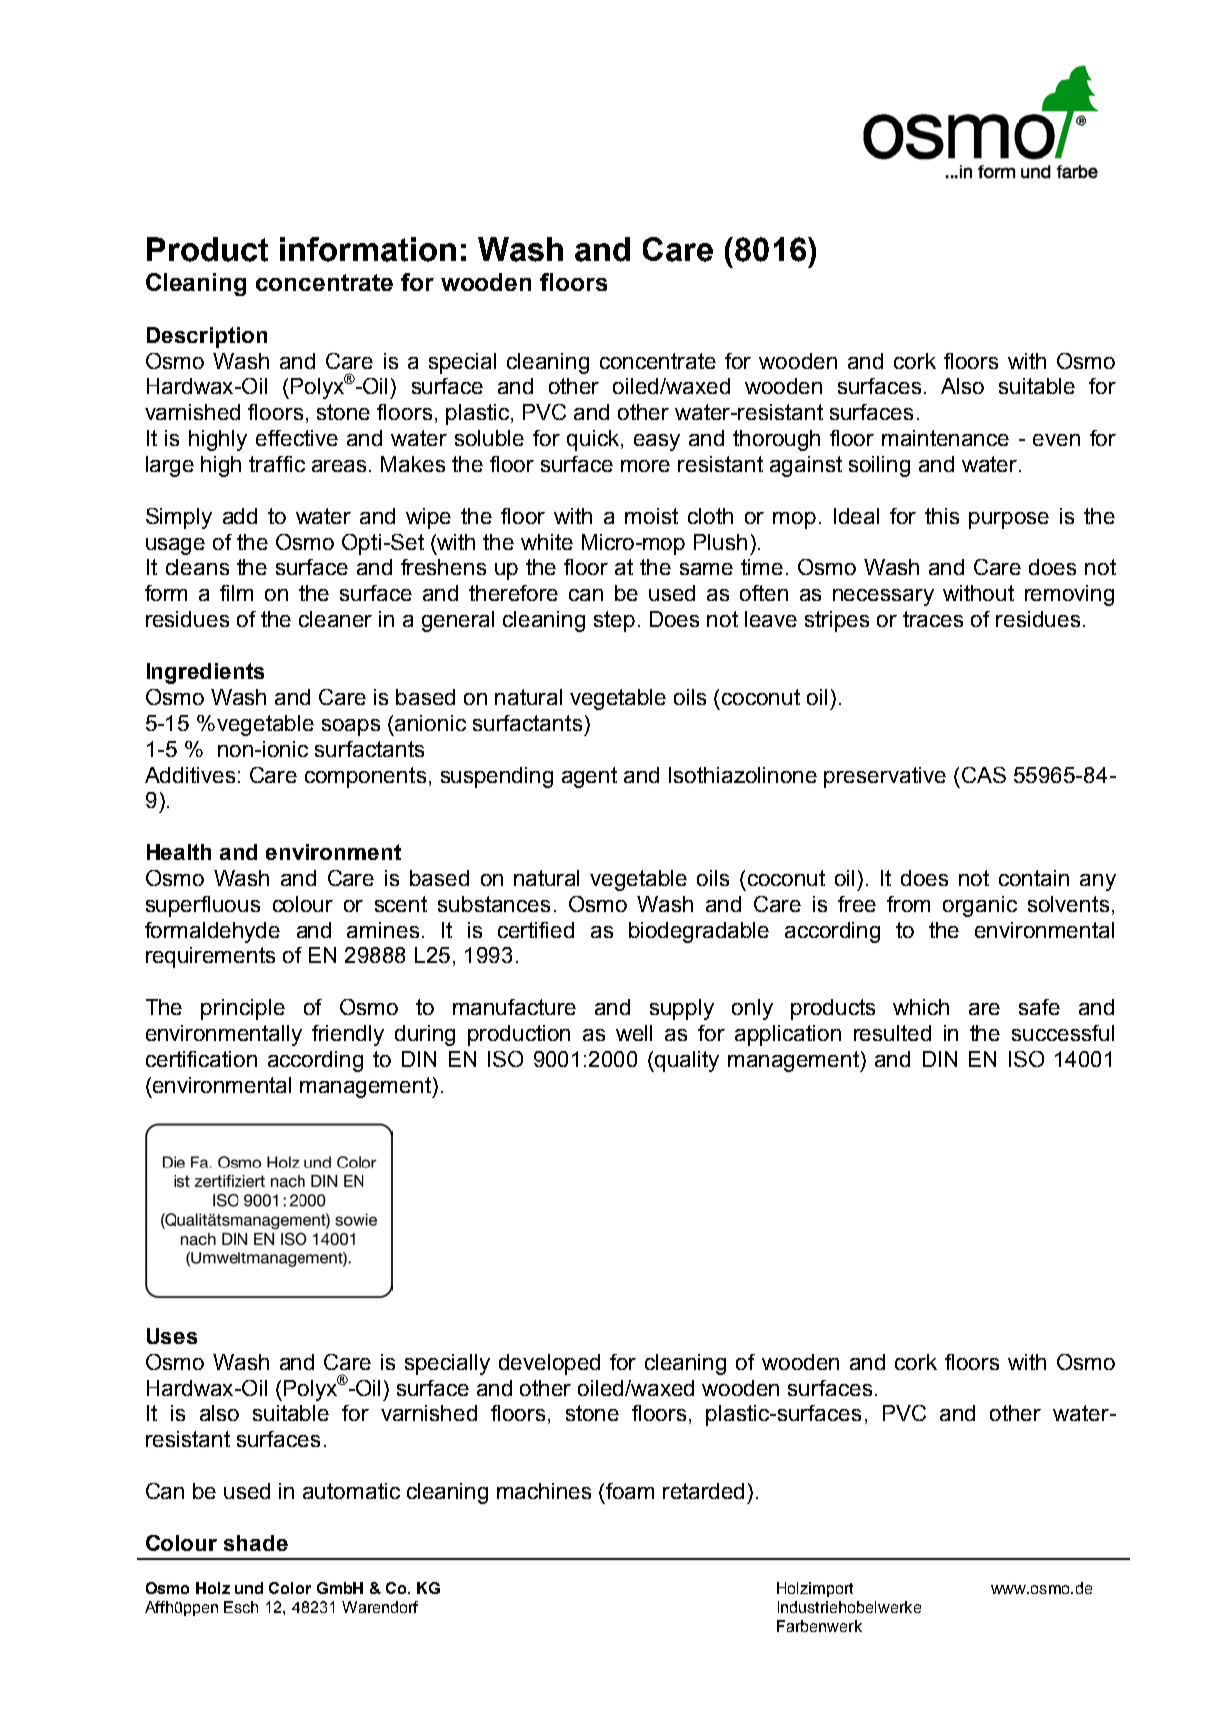 The height and width of the document is (1722, 1217). I want to click on Description, so click(207, 337).
